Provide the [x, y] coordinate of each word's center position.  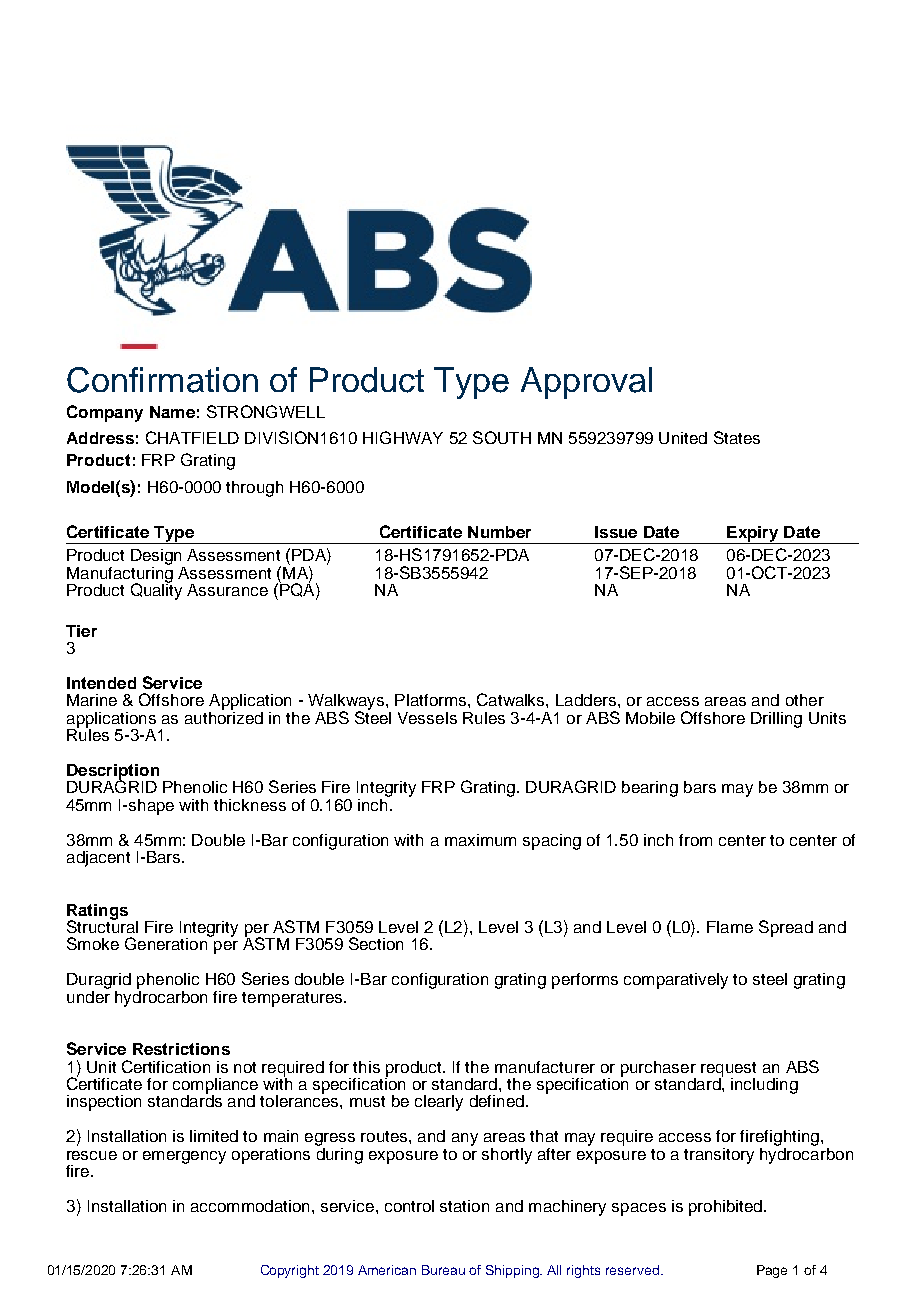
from [695, 840]
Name [172, 412]
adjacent [98, 859]
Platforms [430, 700]
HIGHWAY [403, 437]
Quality [156, 590]
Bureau [443, 1270]
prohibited [725, 1208]
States [737, 437]
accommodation [250, 1206]
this [366, 1067]
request [728, 1070]
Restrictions [181, 1049]
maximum [480, 840]
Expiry [753, 535]
